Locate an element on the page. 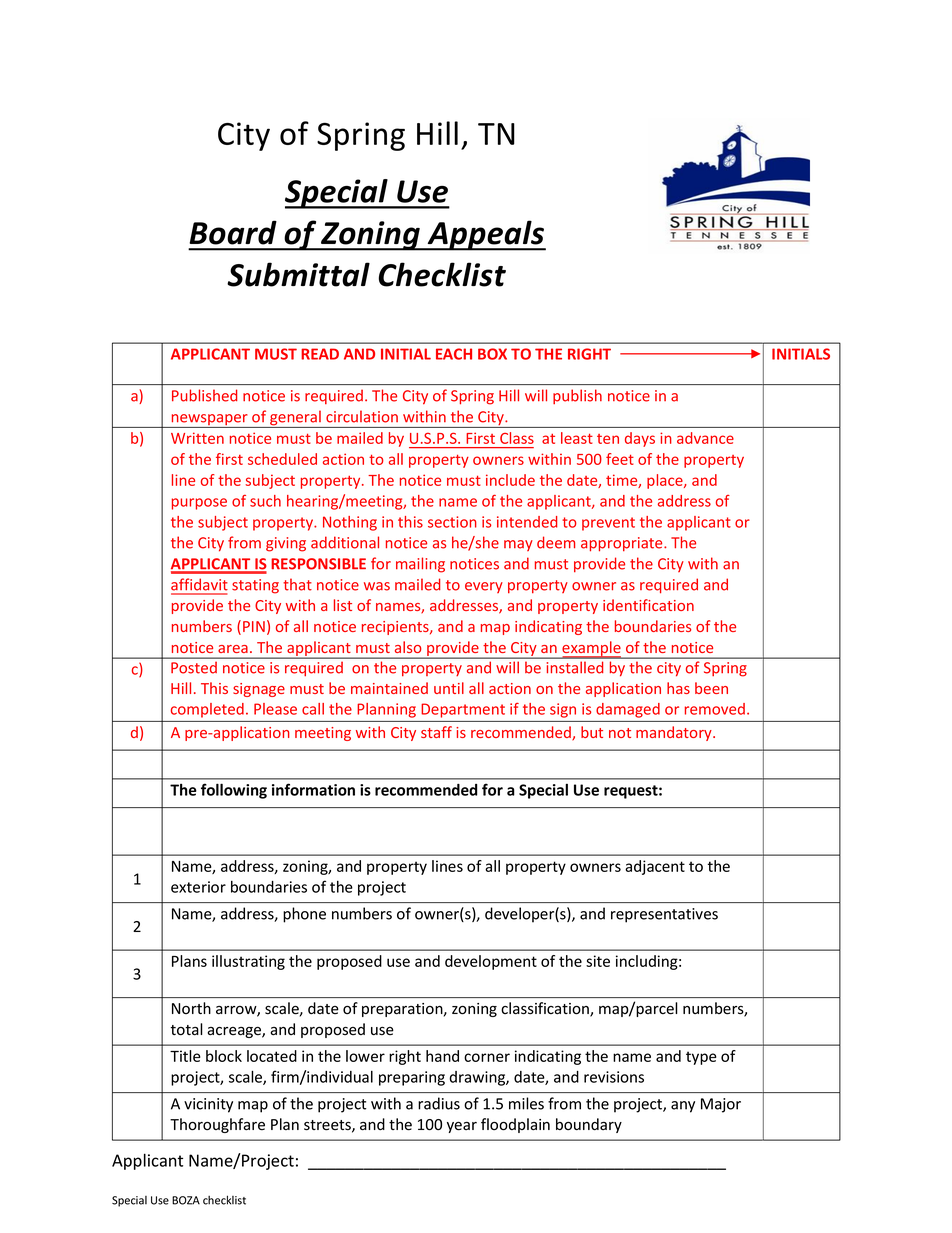  BOX is located at coordinates (492, 354).
